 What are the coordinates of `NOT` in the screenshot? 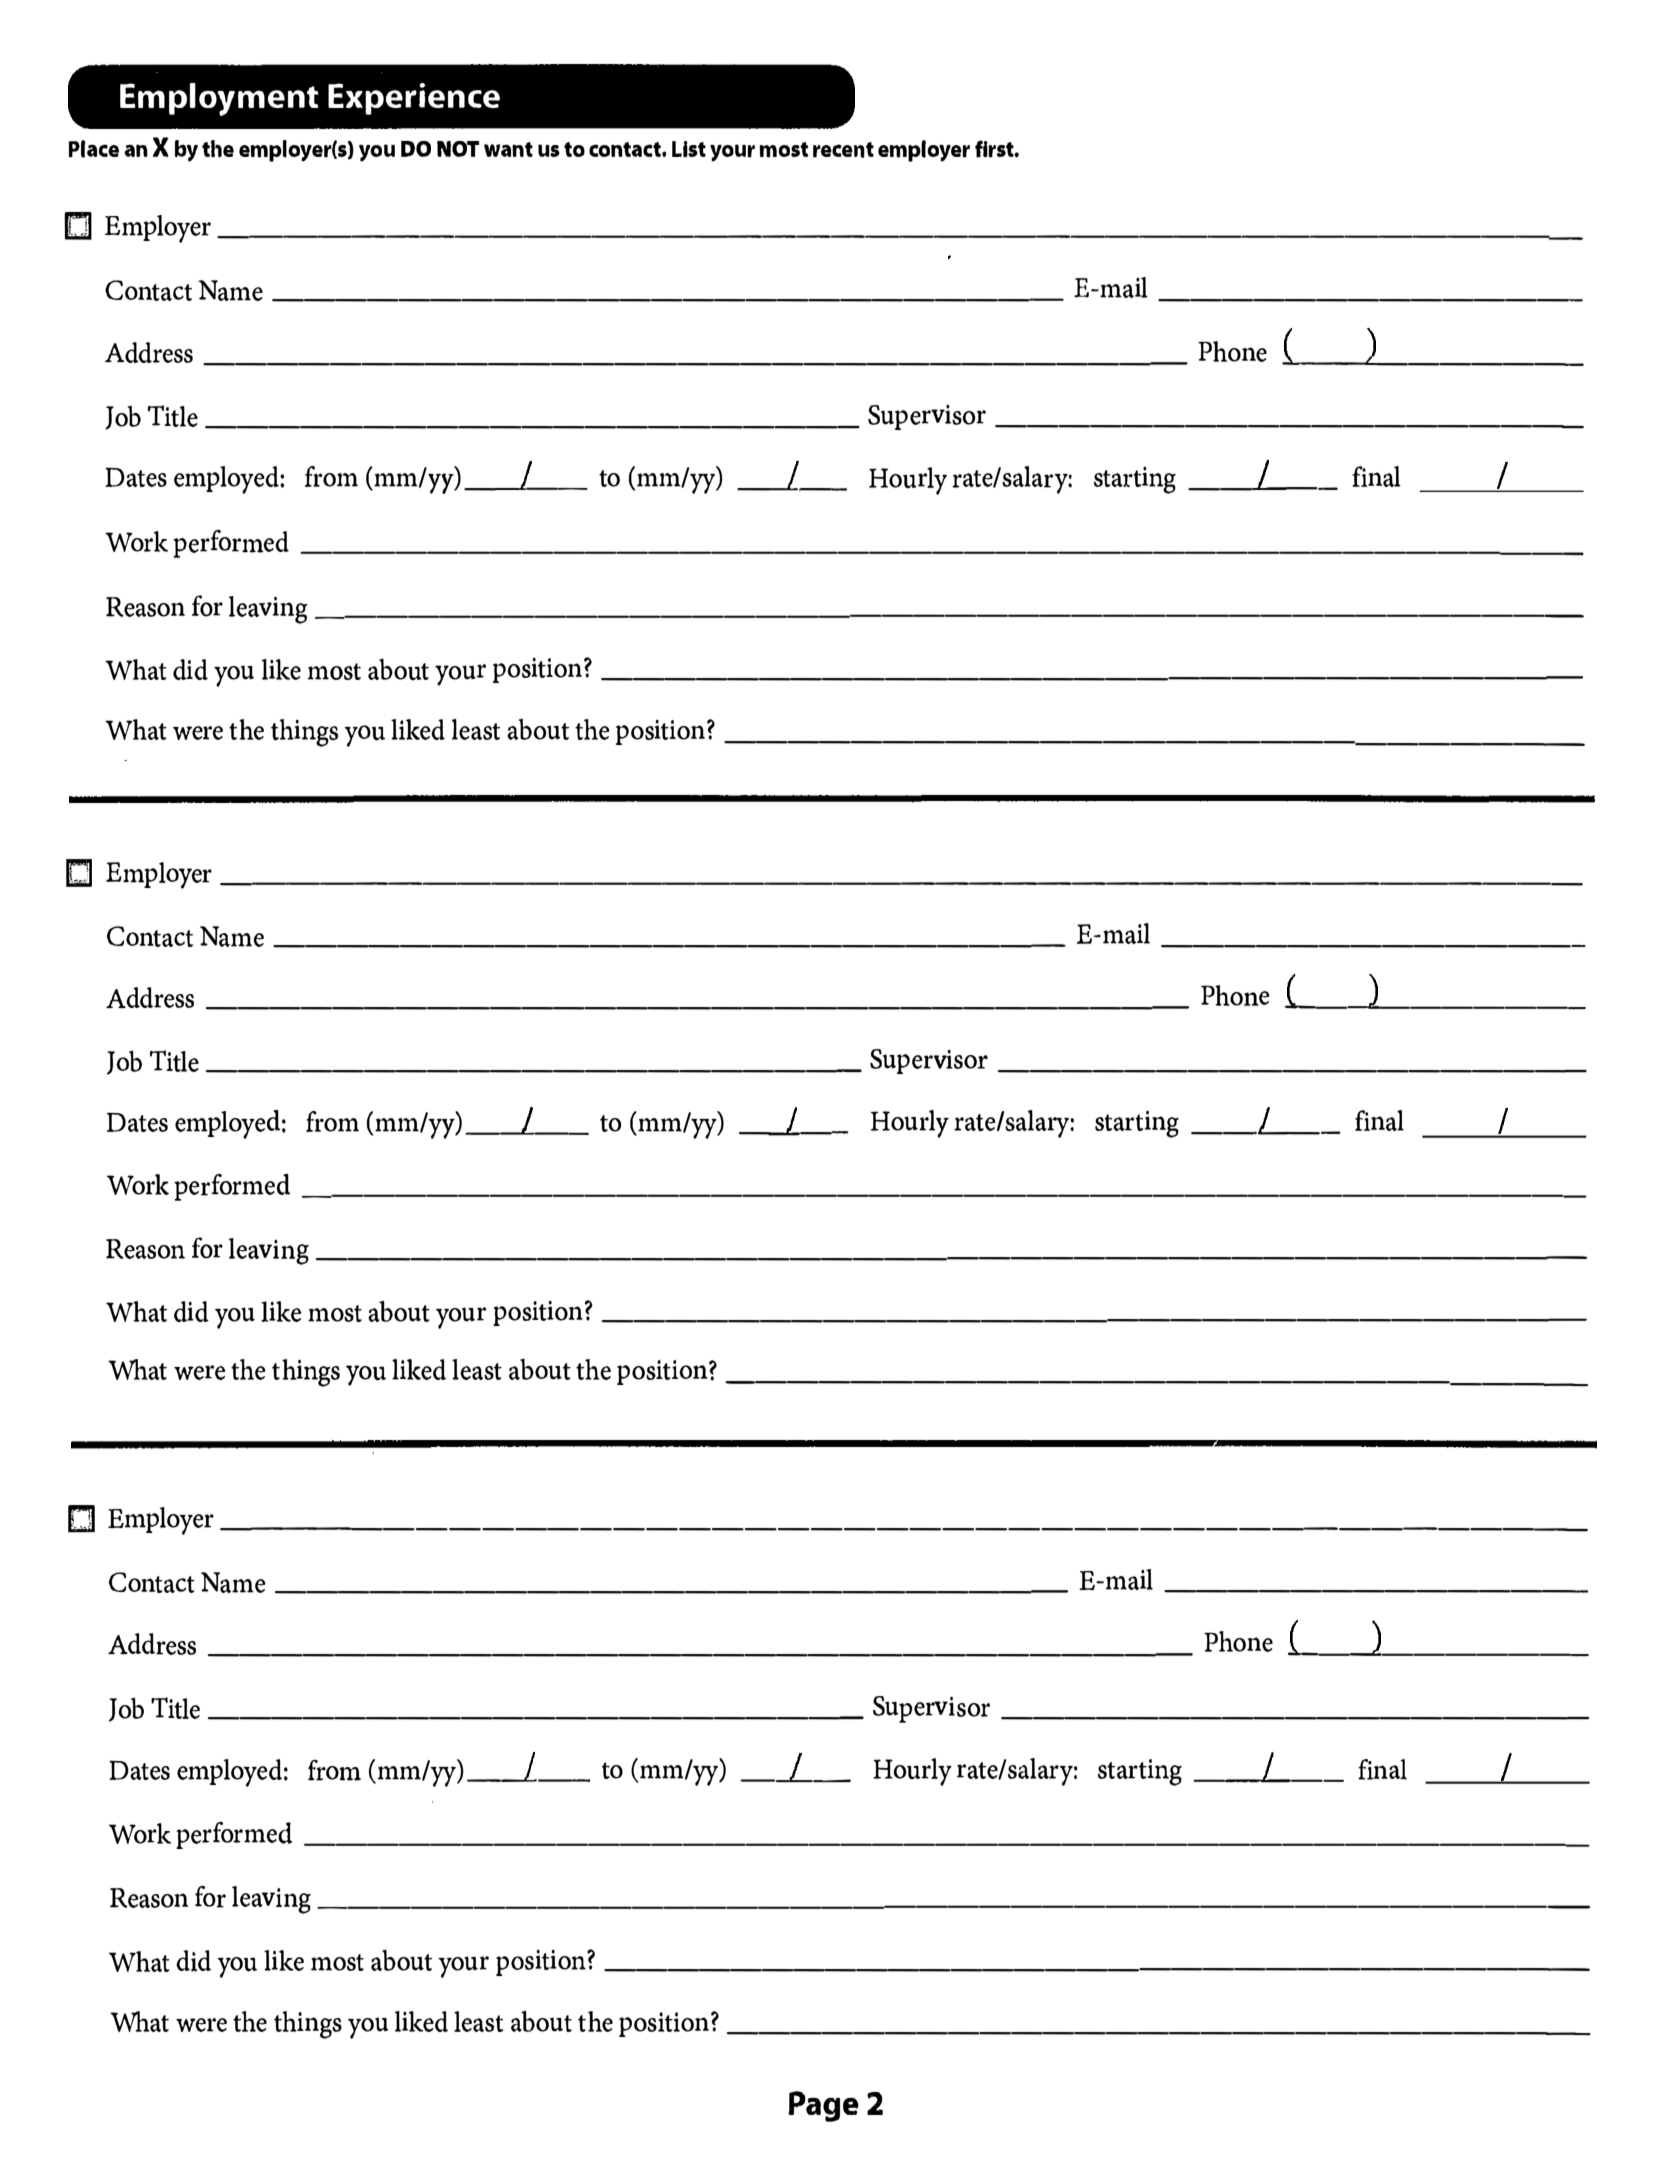 It's located at (458, 149).
